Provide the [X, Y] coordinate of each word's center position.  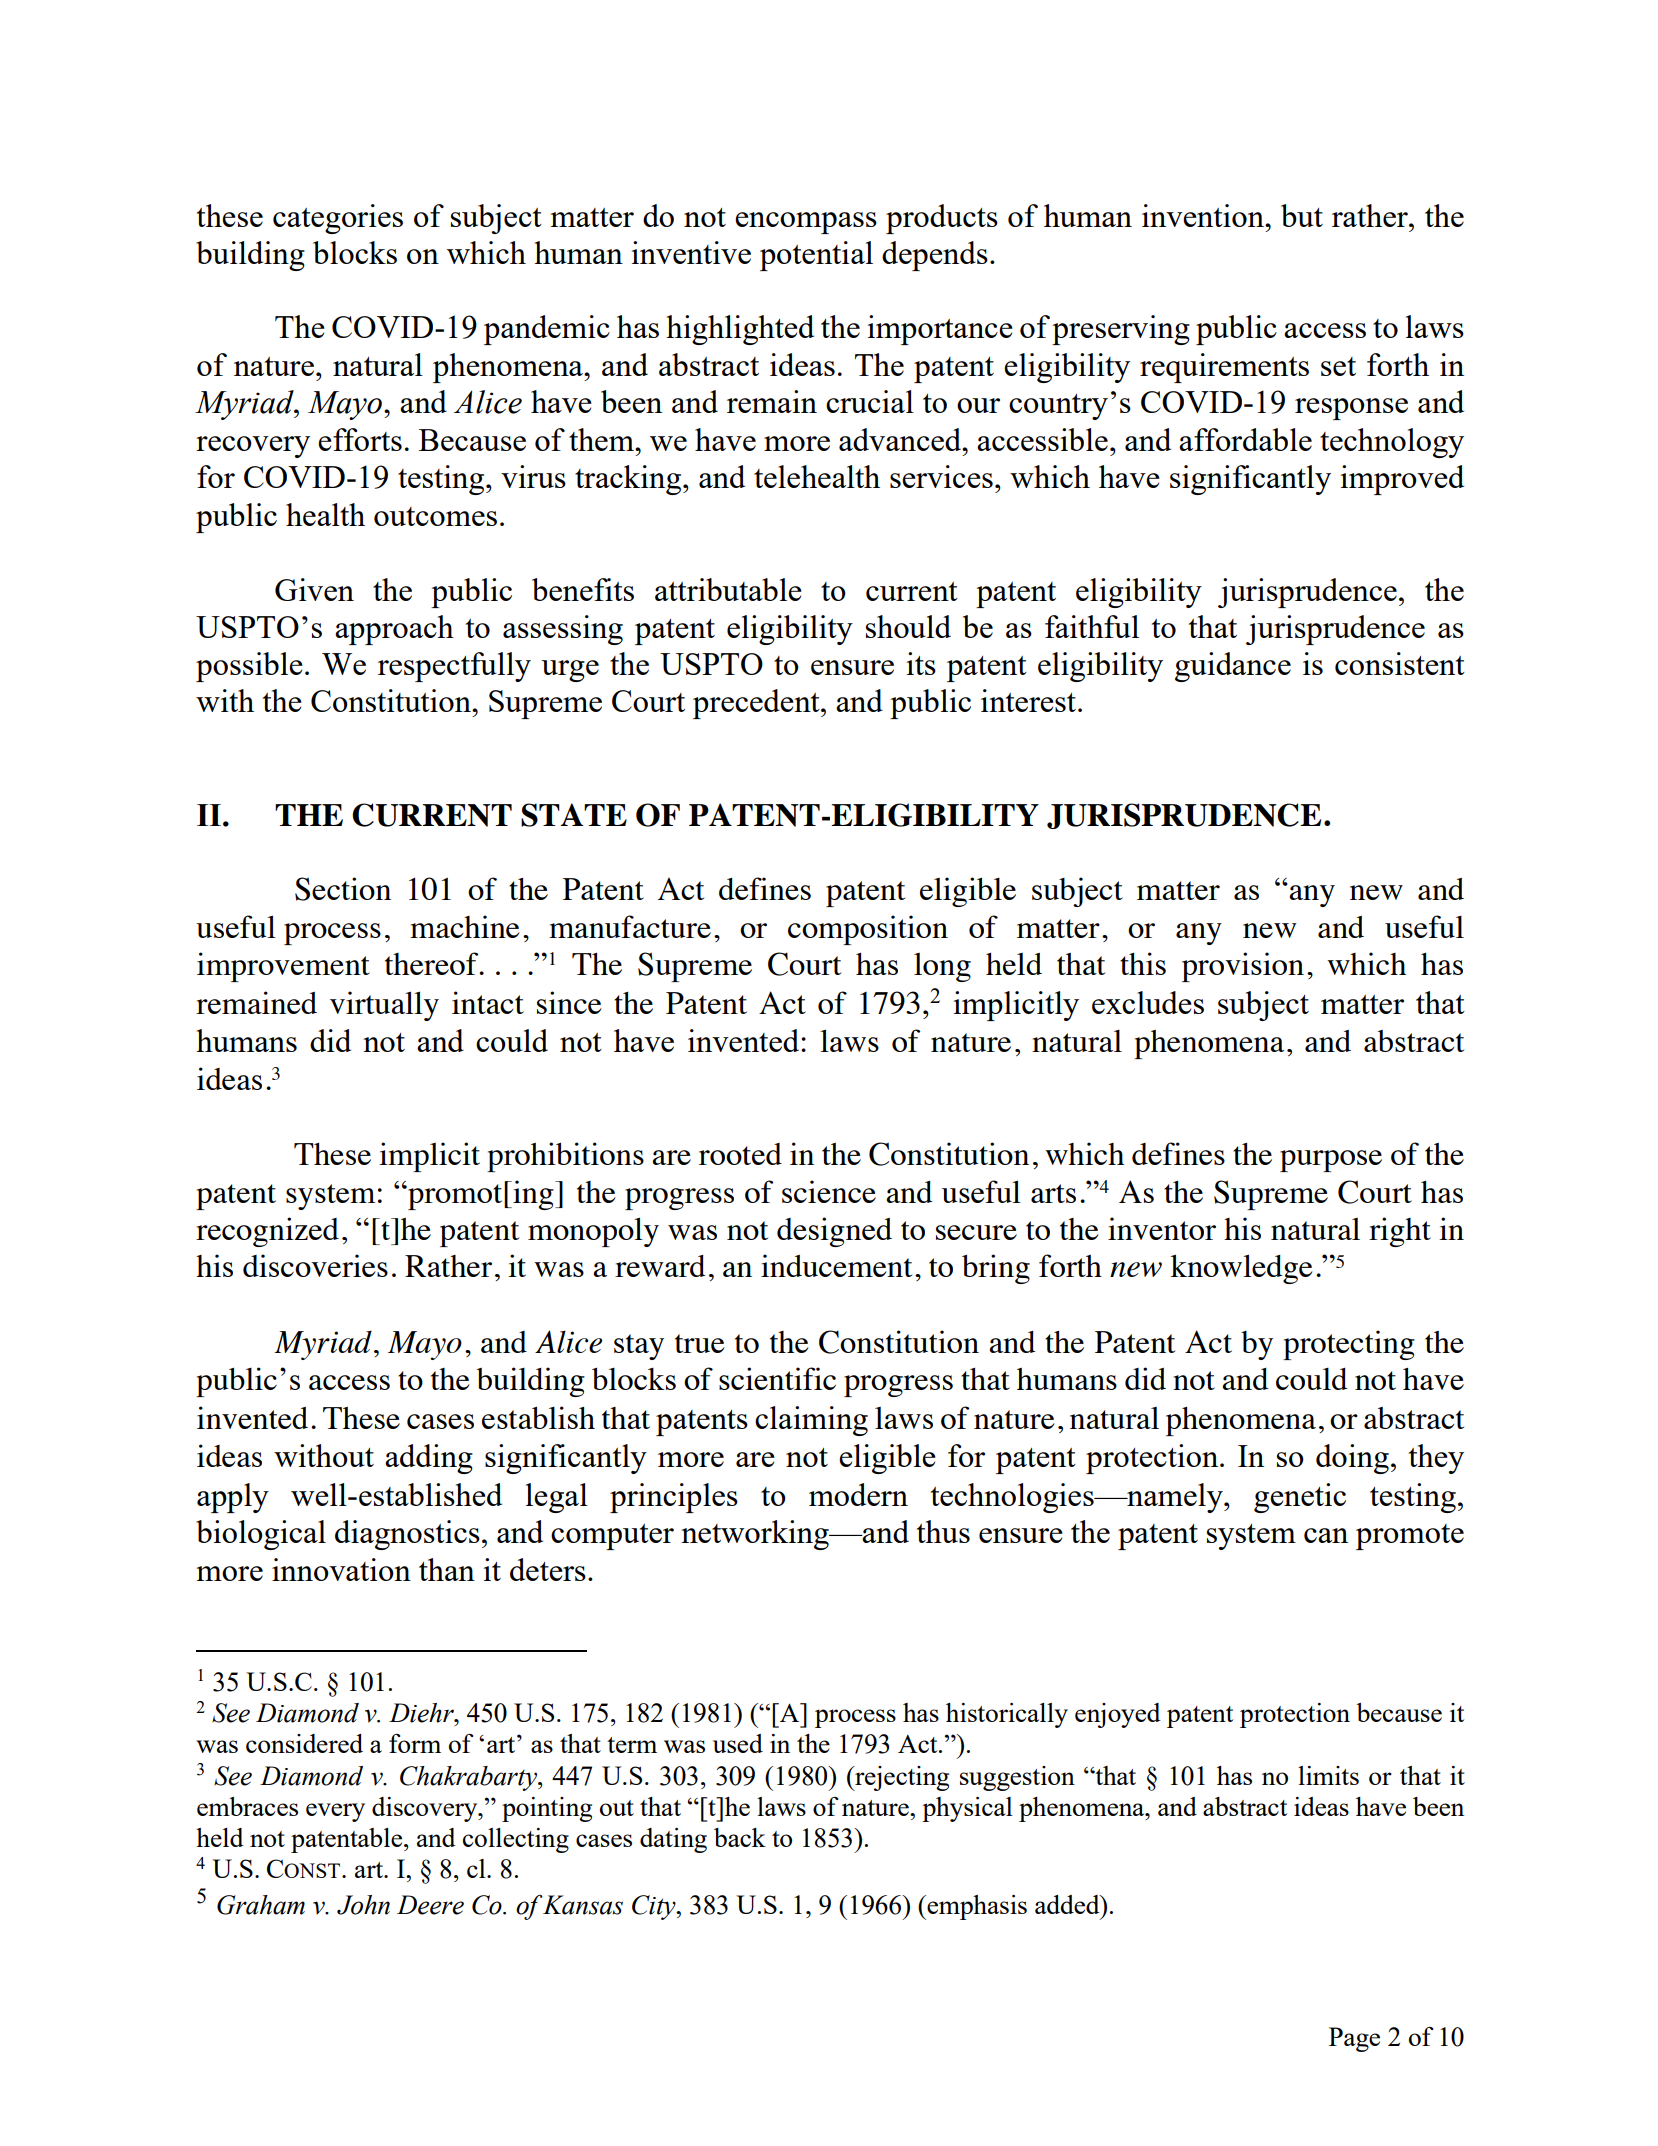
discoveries [315, 1265]
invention [1204, 215]
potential [816, 256]
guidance [1233, 667]
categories [338, 219]
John [363, 1905]
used [738, 1743]
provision [1243, 967]
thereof [433, 963]
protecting [1349, 1345]
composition [868, 930]
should [908, 626]
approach [394, 630]
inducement [836, 1265]
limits [1328, 1775]
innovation [341, 1569]
